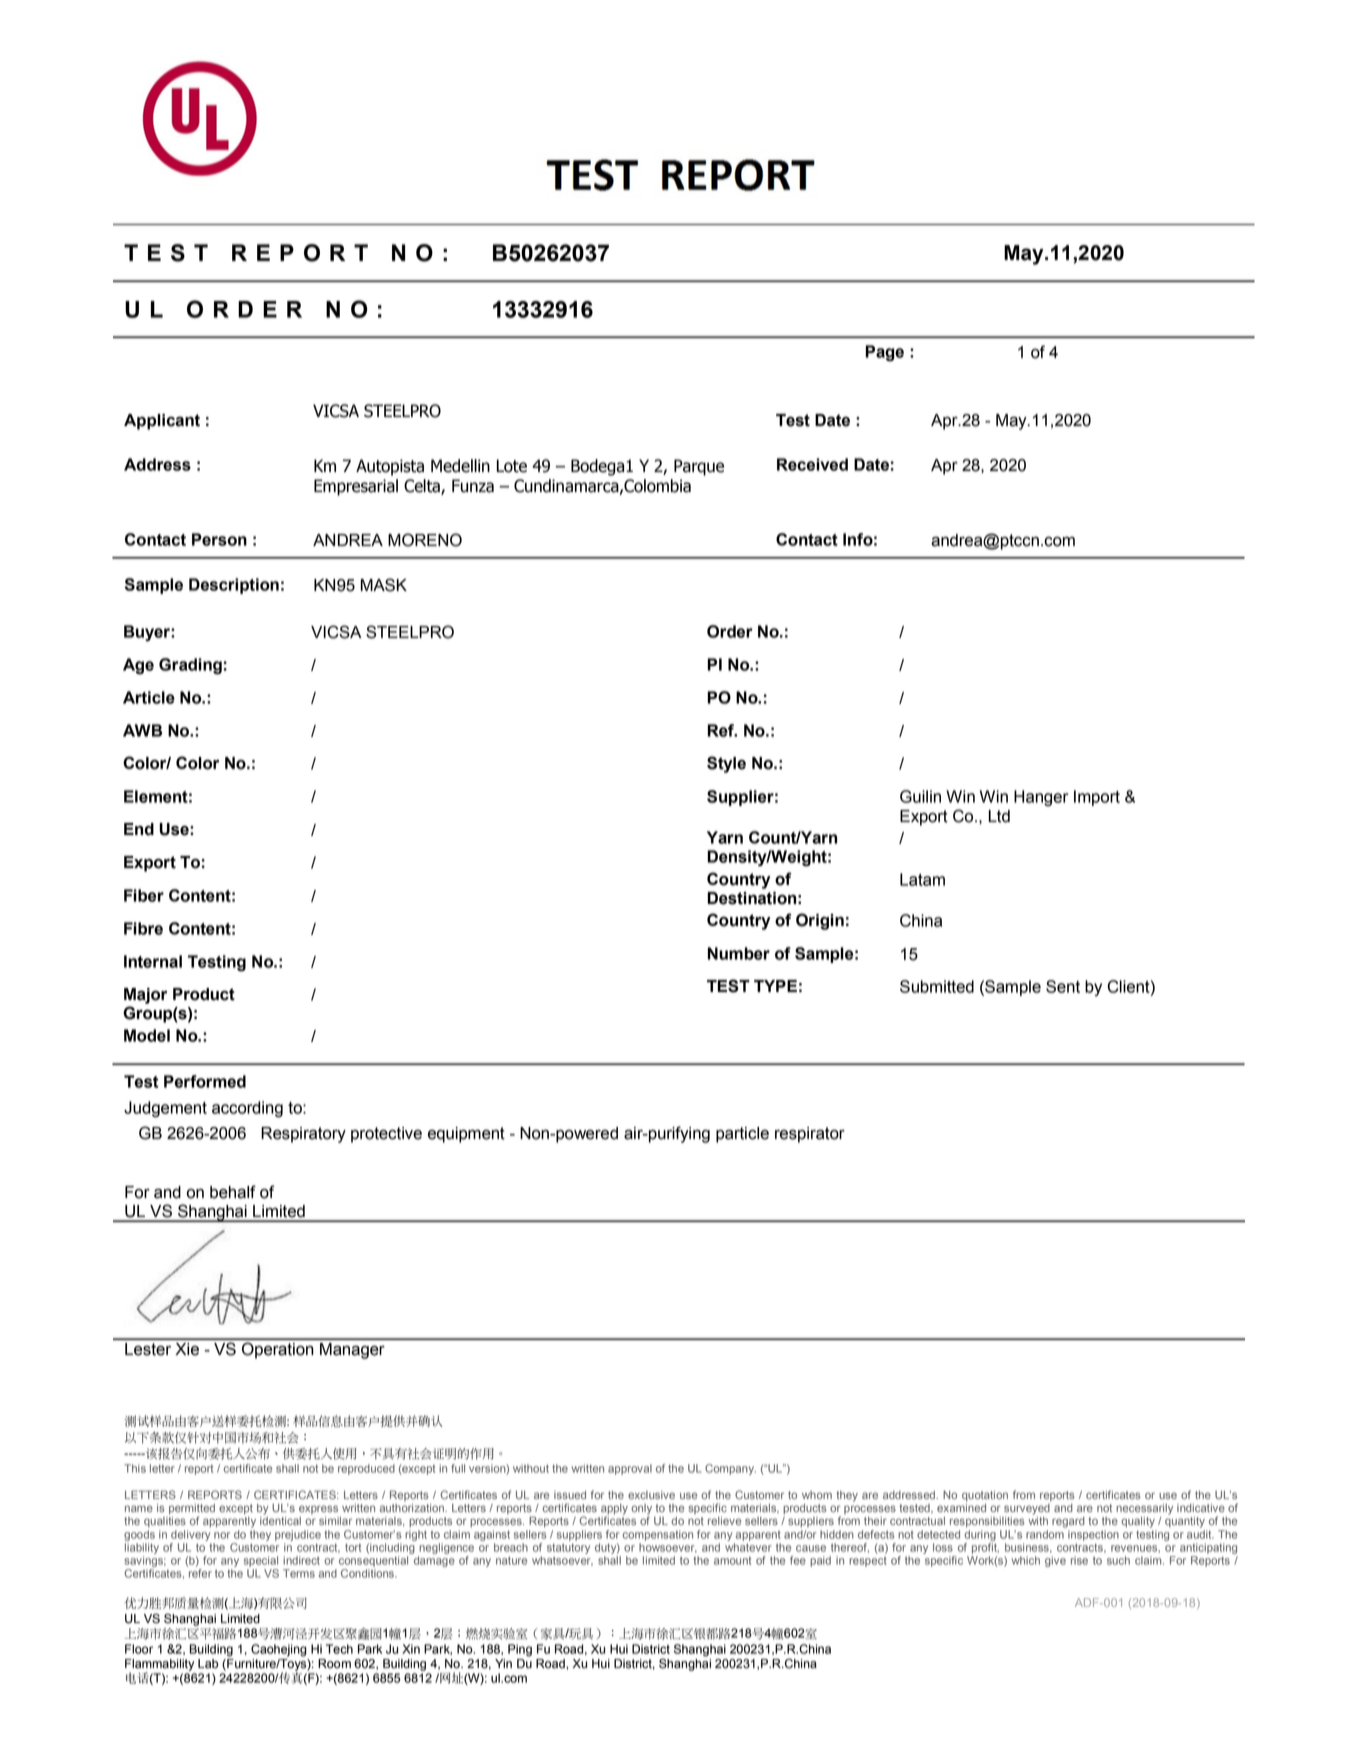 Image resolution: width=1352 pixels, height=1750 pixels. I want to click on Received, so click(812, 464).
